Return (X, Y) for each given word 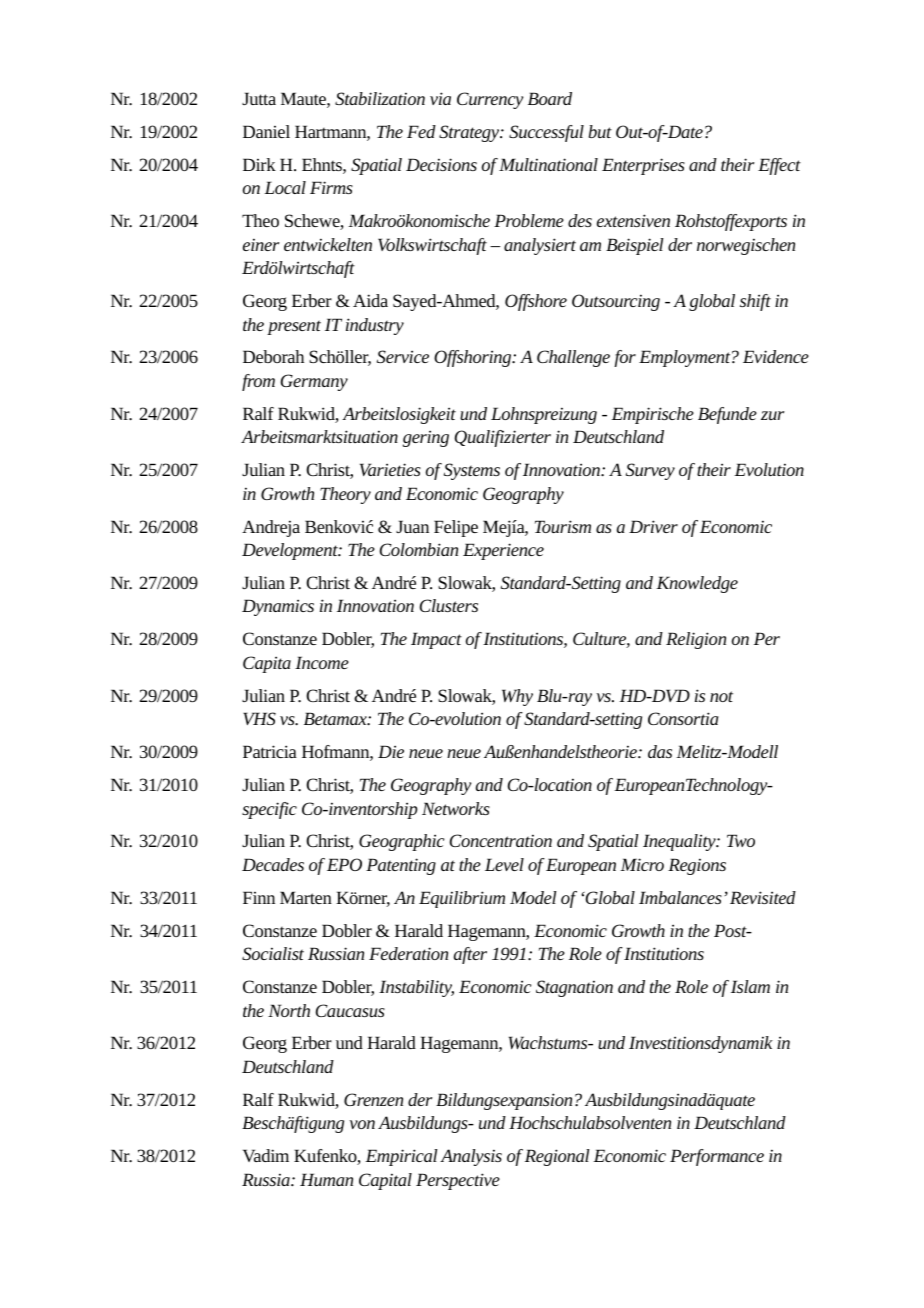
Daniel (266, 131)
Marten (306, 897)
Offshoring (474, 358)
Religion (696, 640)
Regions (697, 866)
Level (504, 864)
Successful (546, 133)
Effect (779, 166)
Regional (557, 1157)
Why (517, 697)
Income (322, 662)
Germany (314, 382)
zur (772, 415)
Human (326, 1179)
